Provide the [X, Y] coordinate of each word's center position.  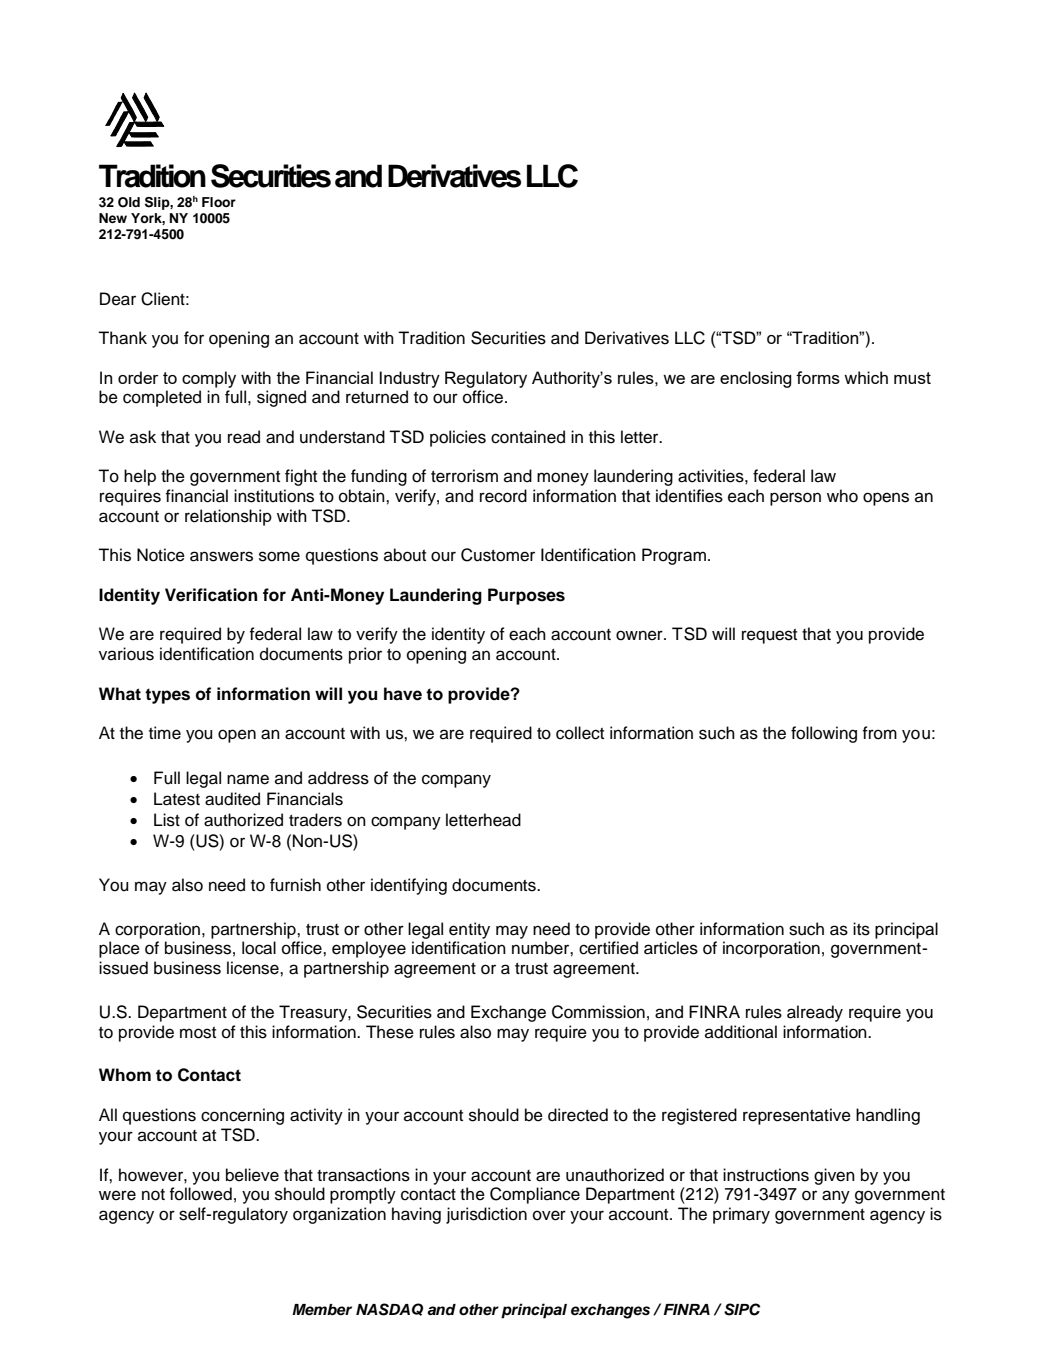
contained [528, 437]
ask [143, 437]
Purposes [526, 596]
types [167, 696]
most [198, 1033]
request [769, 636]
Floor [219, 202]
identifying [409, 886]
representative [797, 1116]
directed [578, 1115]
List [167, 820]
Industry [410, 379]
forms [818, 377]
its [861, 929]
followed [200, 1194]
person [795, 499]
